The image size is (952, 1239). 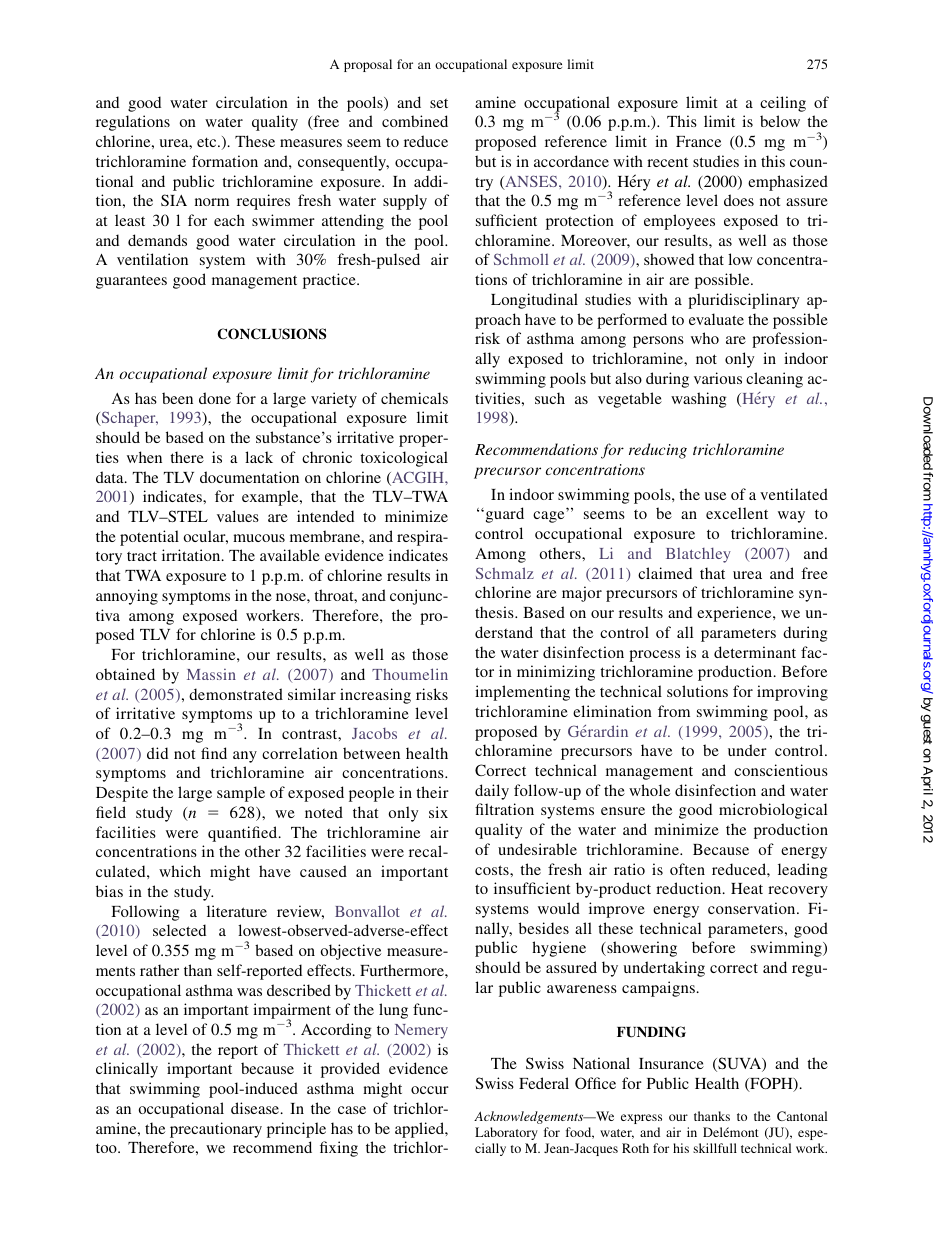 What do you see at coordinates (439, 103) in the image?
I see `set` at bounding box center [439, 103].
